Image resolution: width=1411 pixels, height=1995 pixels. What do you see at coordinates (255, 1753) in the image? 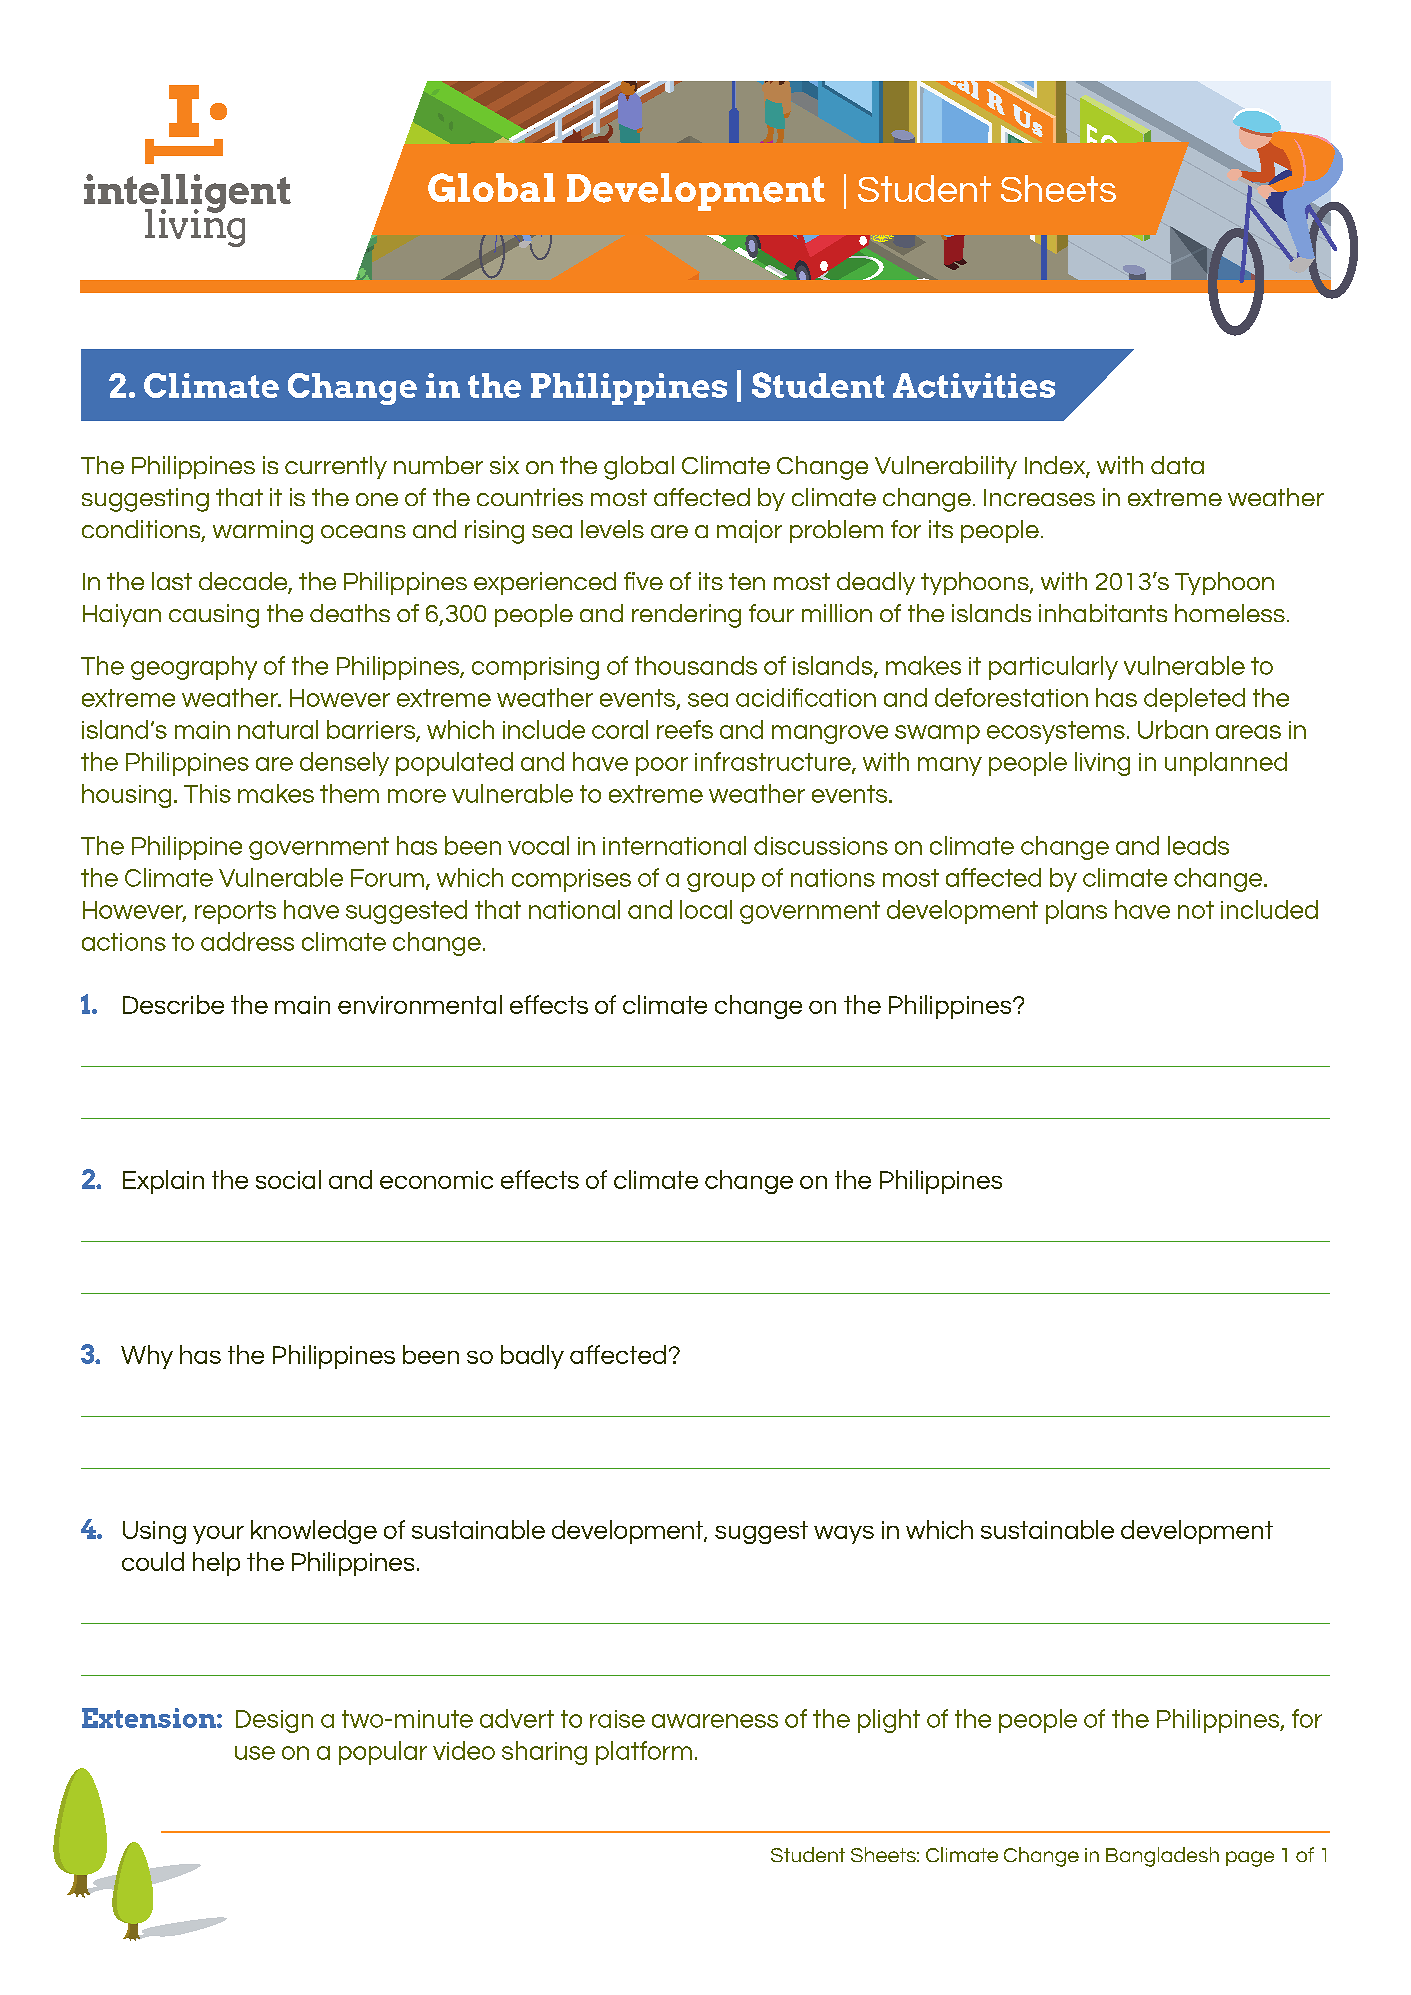
I see `use` at bounding box center [255, 1753].
